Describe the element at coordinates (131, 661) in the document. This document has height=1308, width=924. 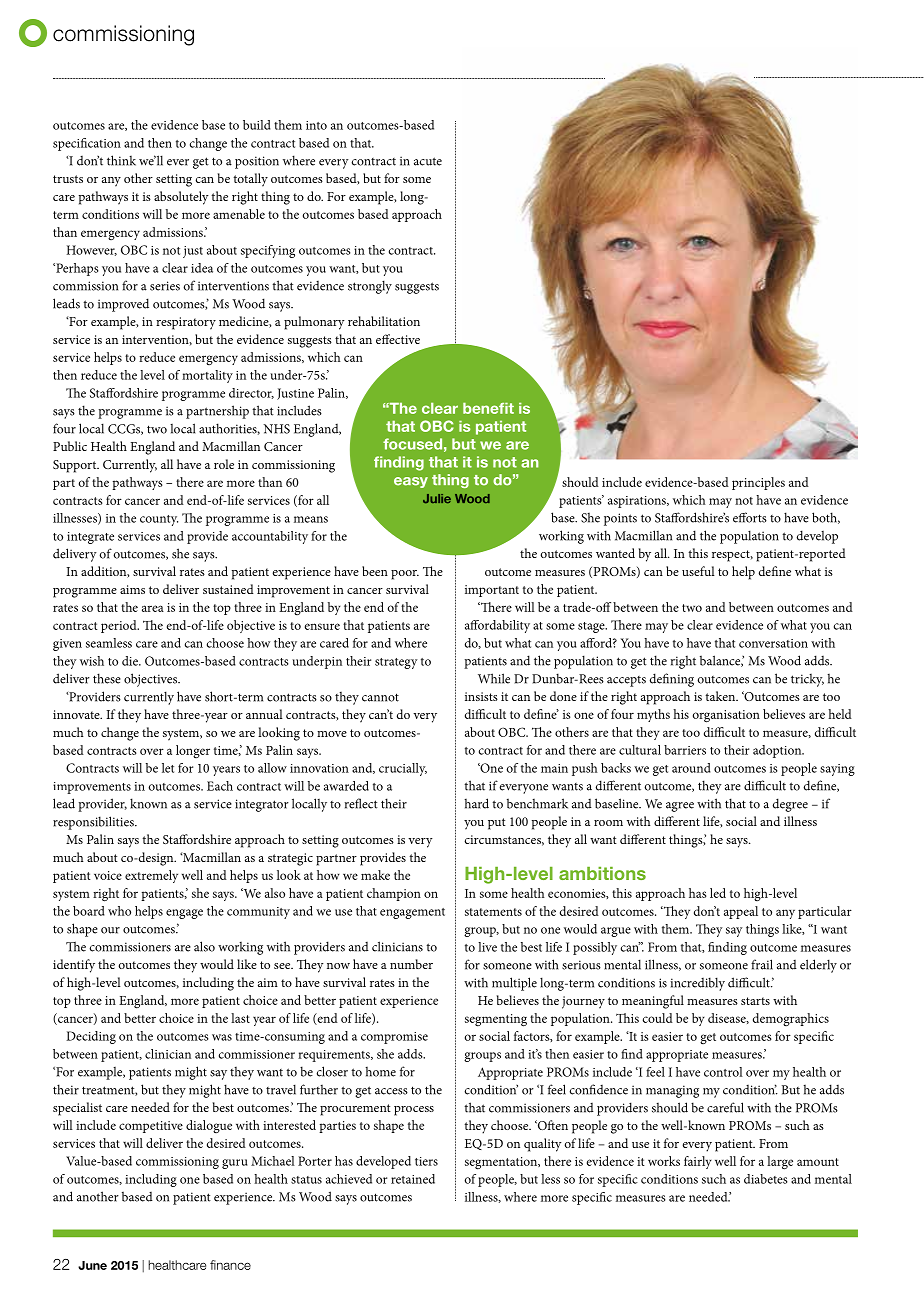
I see `die` at that location.
